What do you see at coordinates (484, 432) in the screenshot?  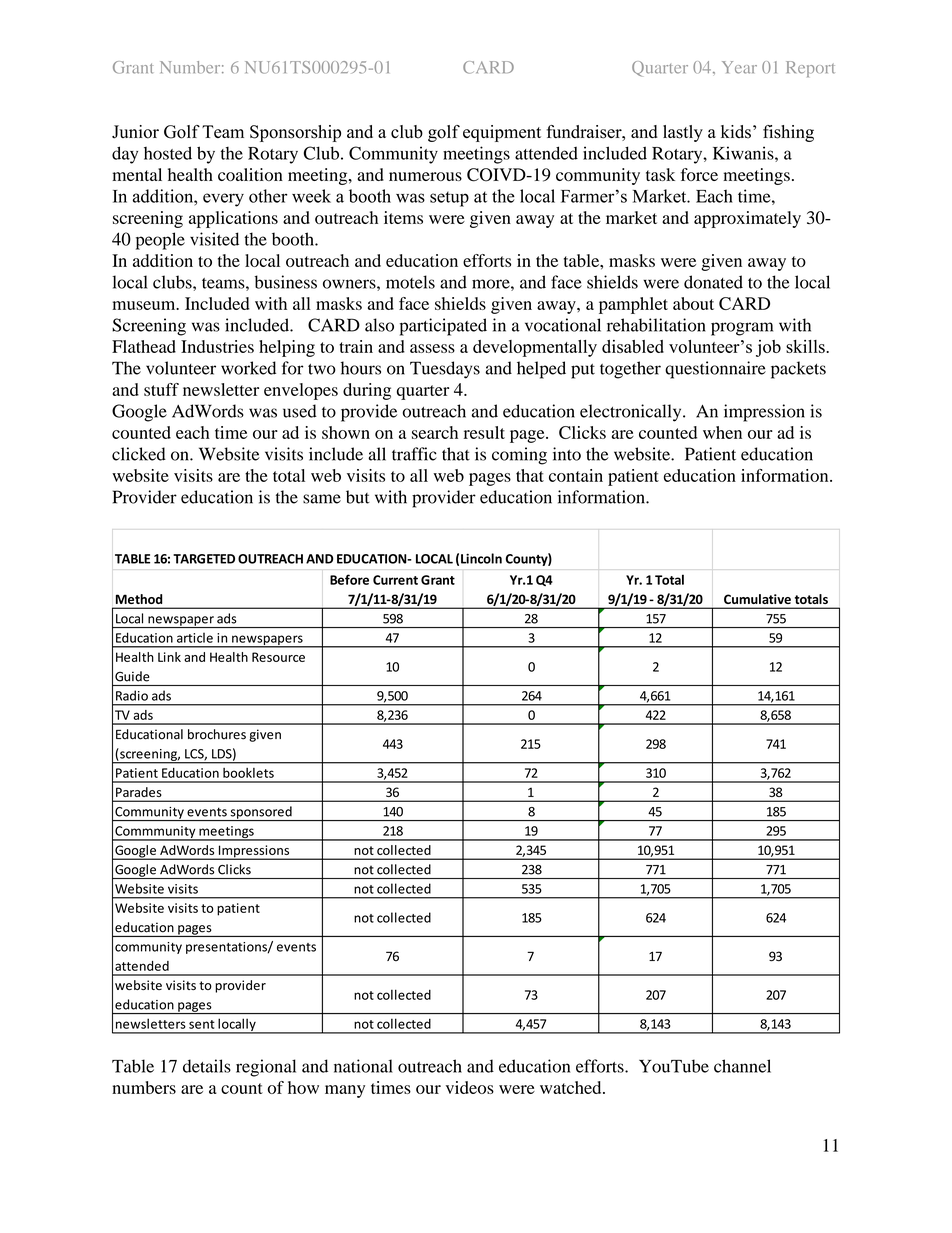 I see `result` at bounding box center [484, 432].
